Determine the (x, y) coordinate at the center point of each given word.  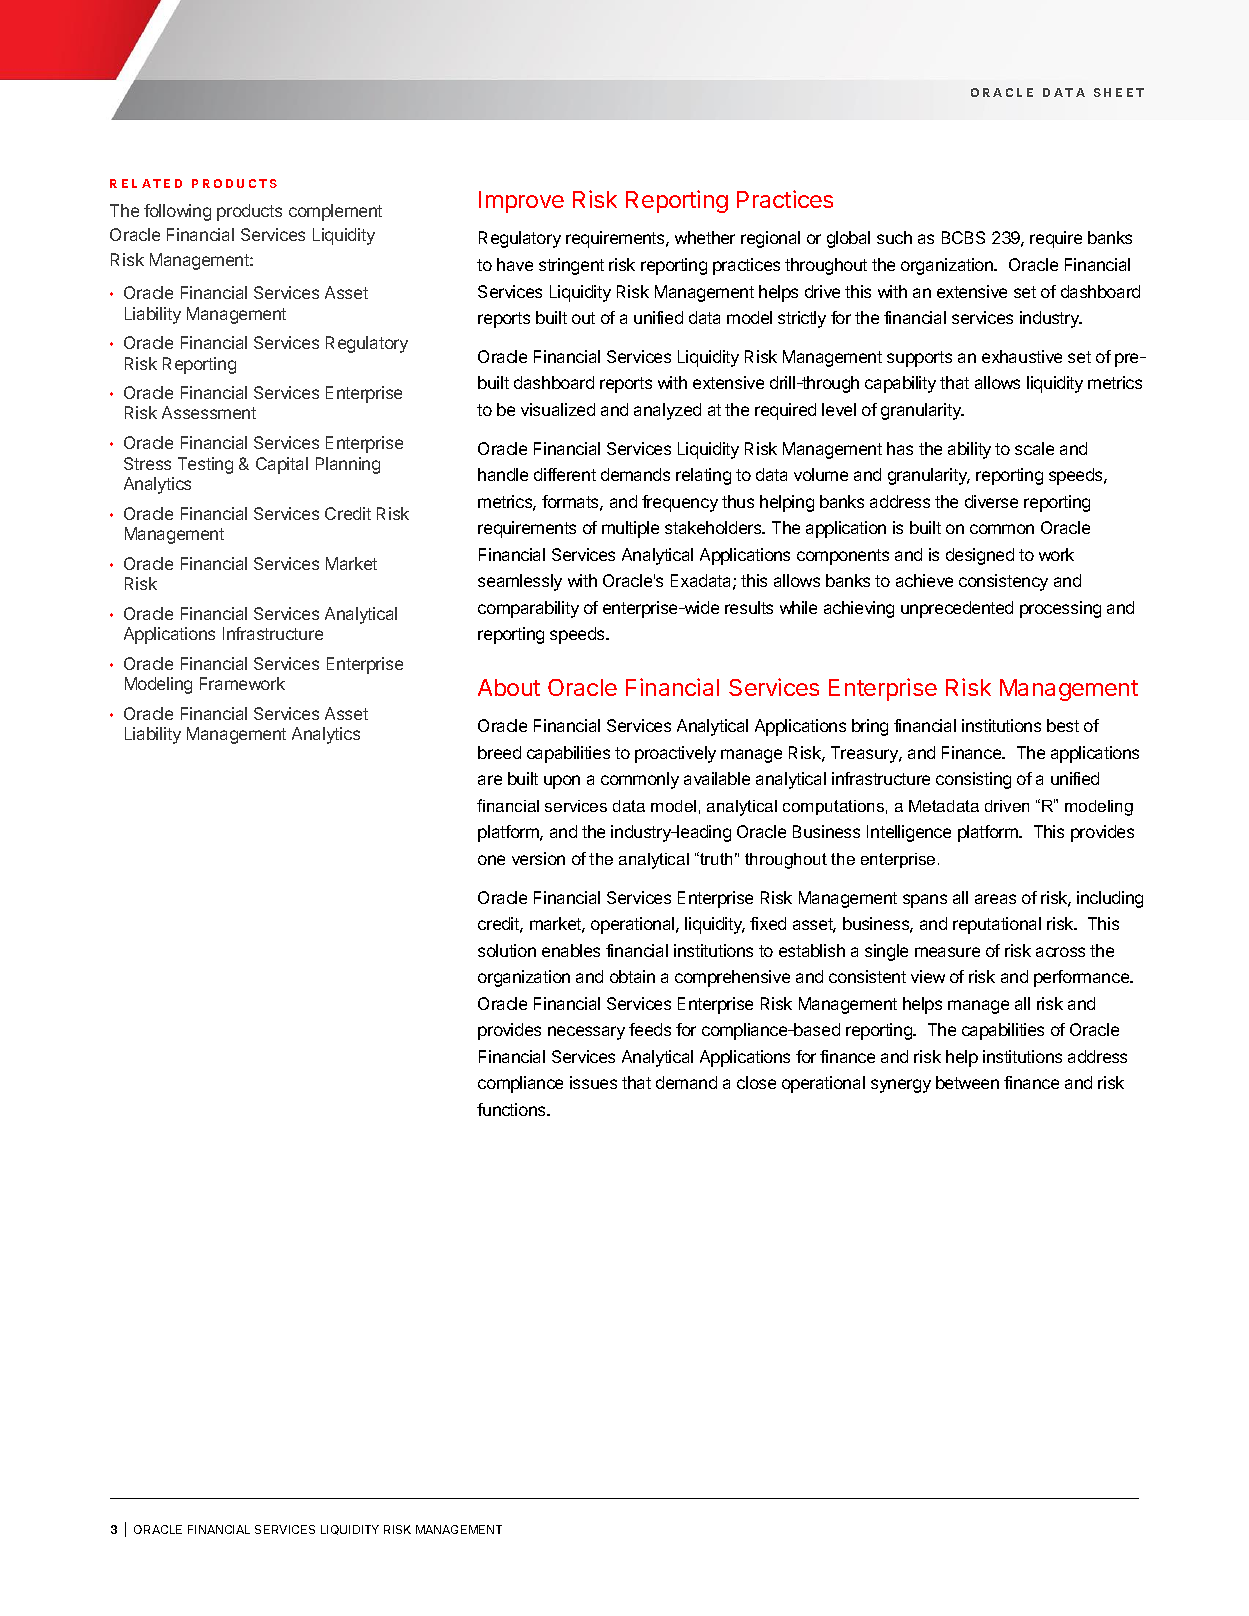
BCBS (963, 237)
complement (335, 212)
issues (593, 1082)
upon (562, 782)
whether (705, 237)
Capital (282, 465)
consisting (973, 780)
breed (499, 752)
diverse (991, 501)
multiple (630, 529)
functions (512, 1109)
